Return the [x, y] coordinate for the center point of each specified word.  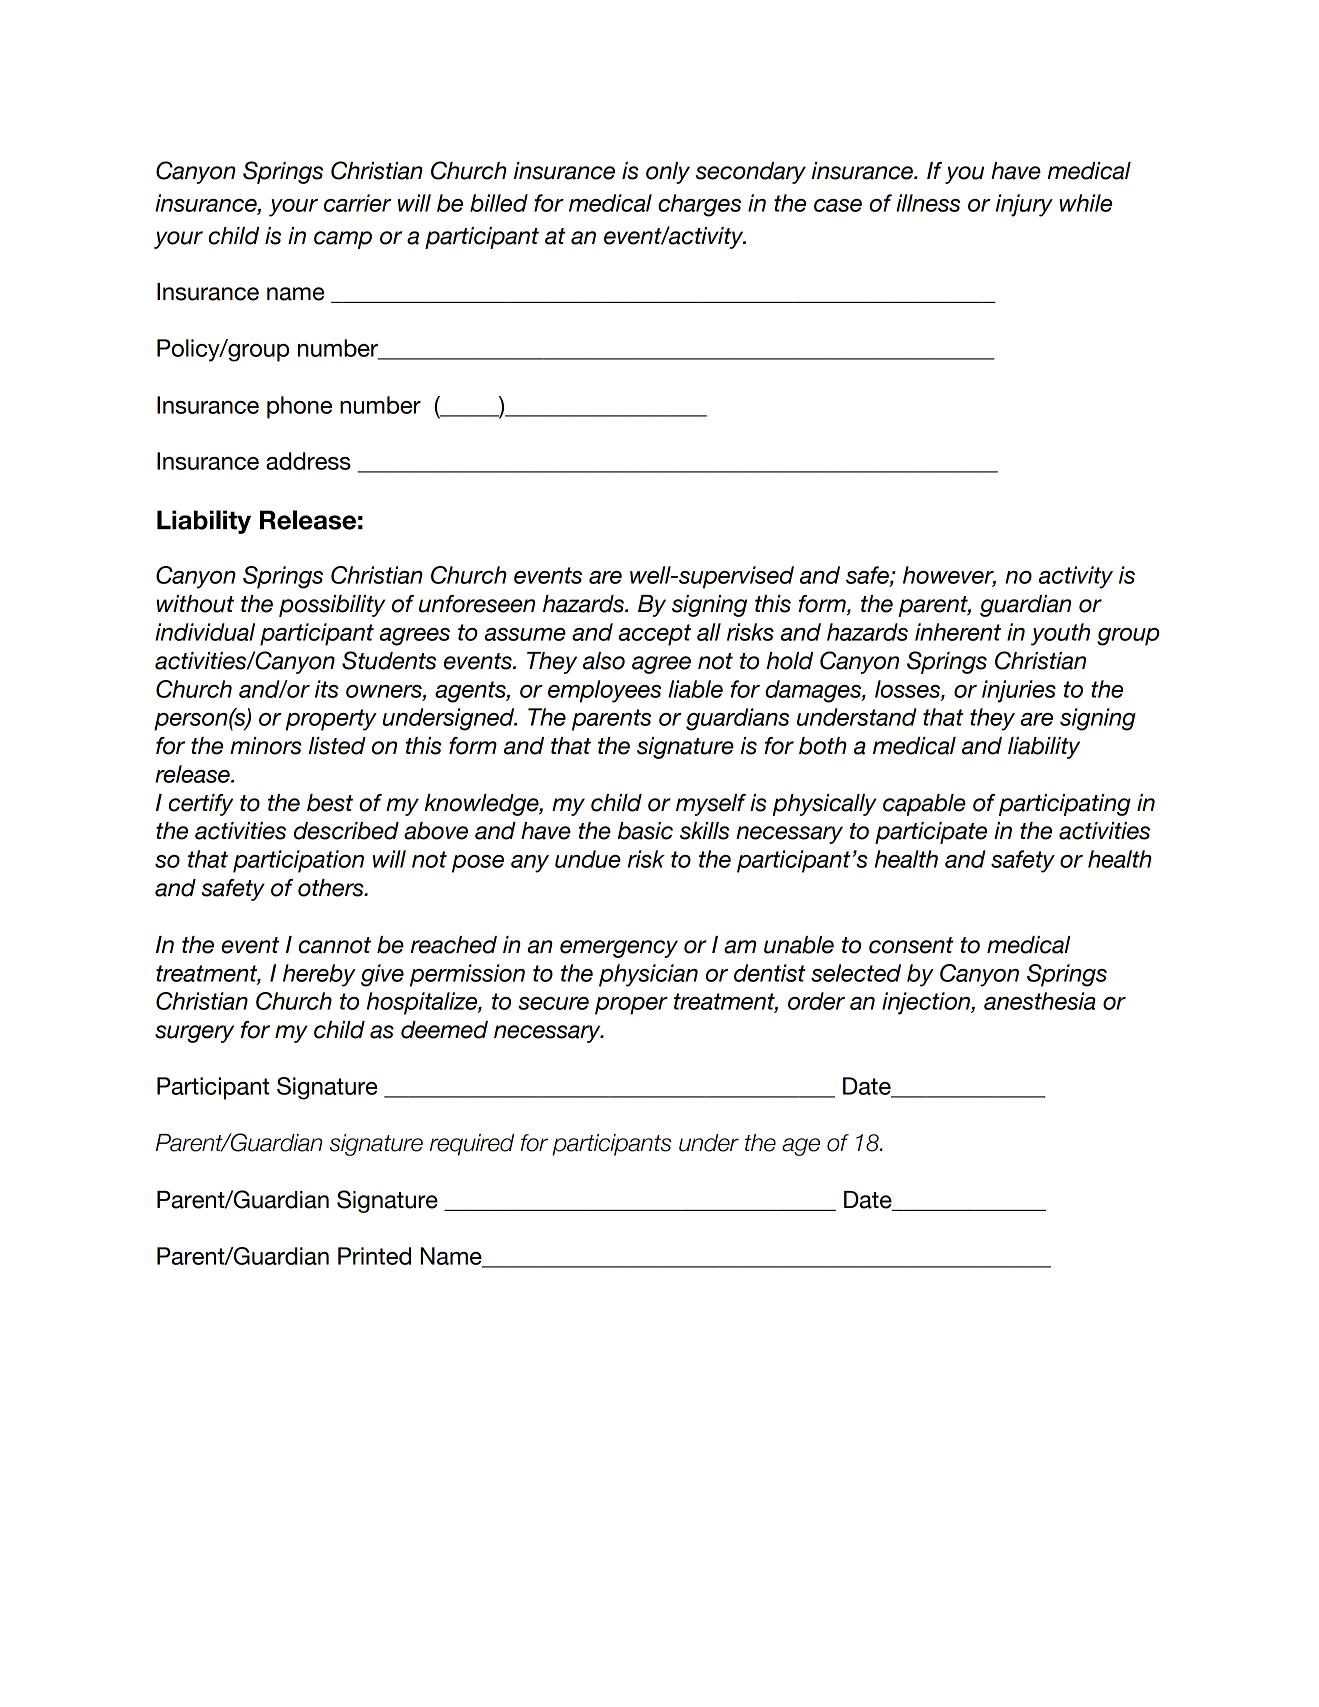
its [327, 689]
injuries [1019, 691]
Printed [374, 1256]
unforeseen [477, 604]
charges [699, 205]
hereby [319, 975]
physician [648, 975]
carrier [358, 203]
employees [604, 691]
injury [1024, 205]
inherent [958, 632]
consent [911, 945]
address [308, 461]
